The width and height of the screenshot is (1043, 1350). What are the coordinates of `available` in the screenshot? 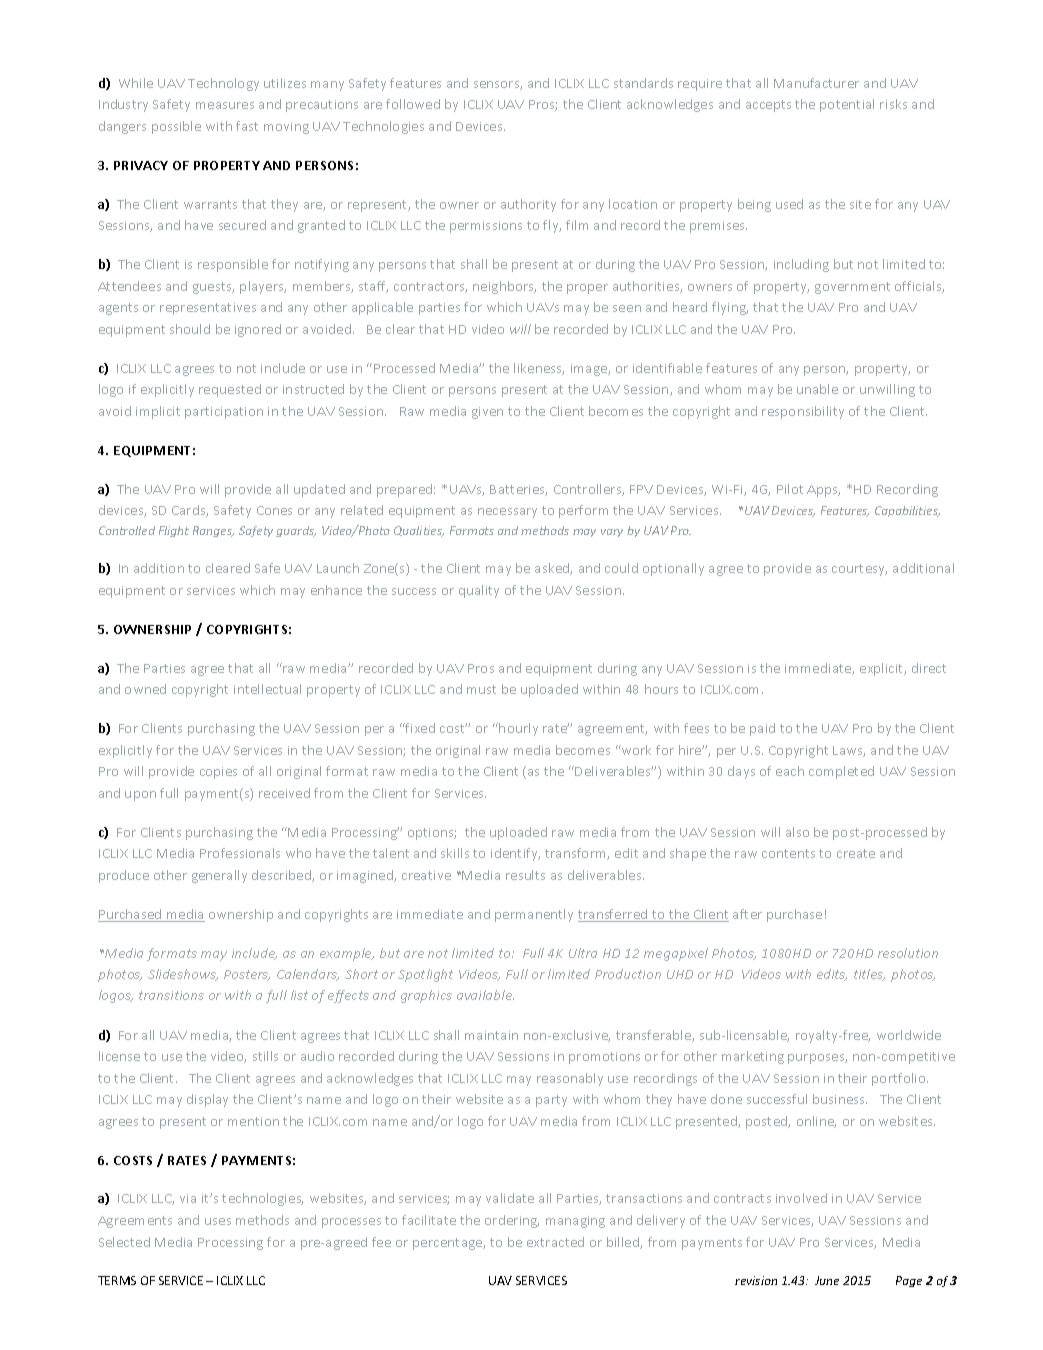 It's located at (485, 995).
